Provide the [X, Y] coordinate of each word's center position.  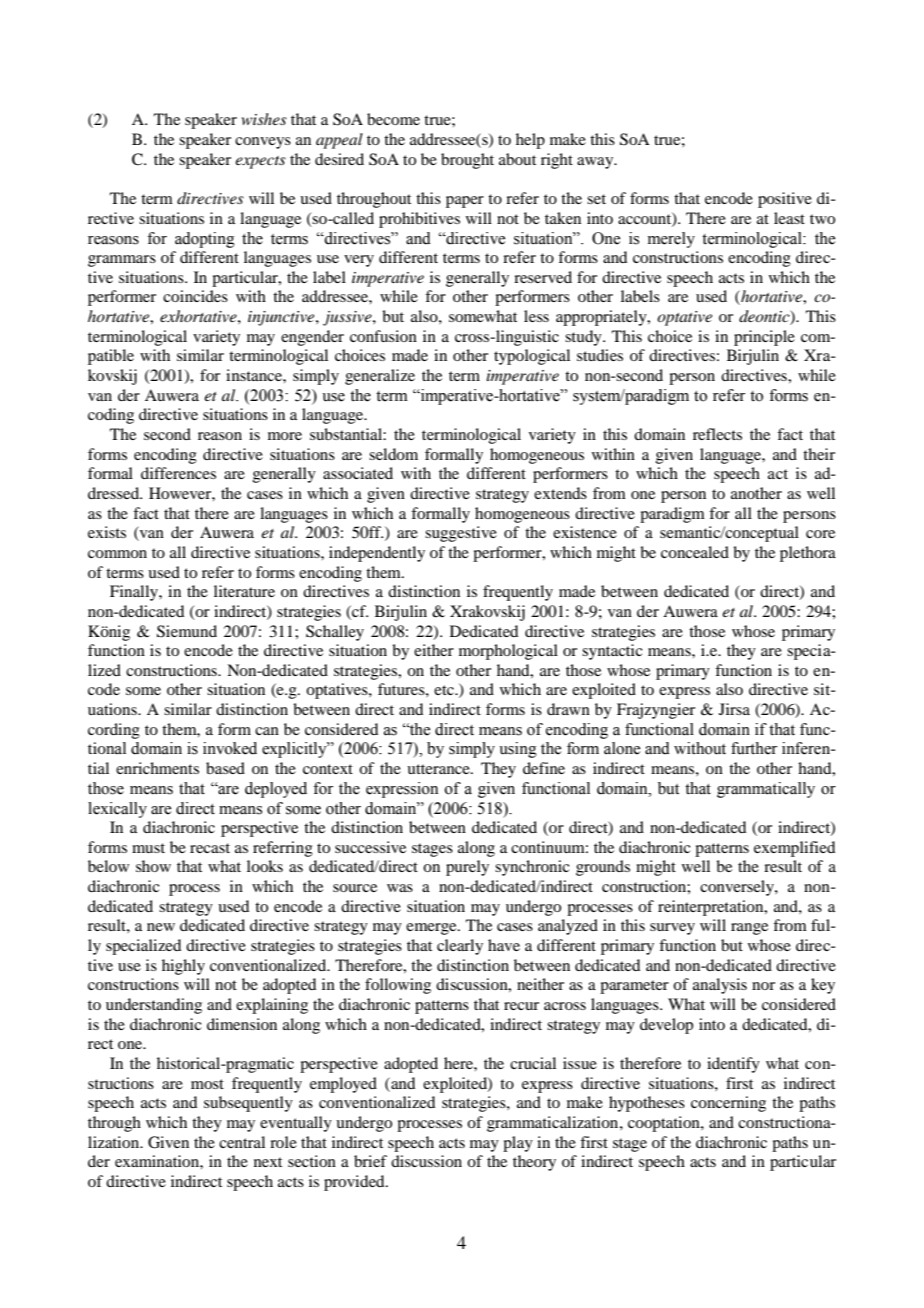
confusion [383, 336]
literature [244, 591]
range [749, 929]
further [754, 748]
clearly [460, 947]
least [789, 218]
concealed [695, 552]
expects [260, 162]
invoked [230, 748]
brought [467, 161]
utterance [439, 769]
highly [183, 967]
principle [764, 338]
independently [377, 554]
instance [255, 375]
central [242, 1142]
